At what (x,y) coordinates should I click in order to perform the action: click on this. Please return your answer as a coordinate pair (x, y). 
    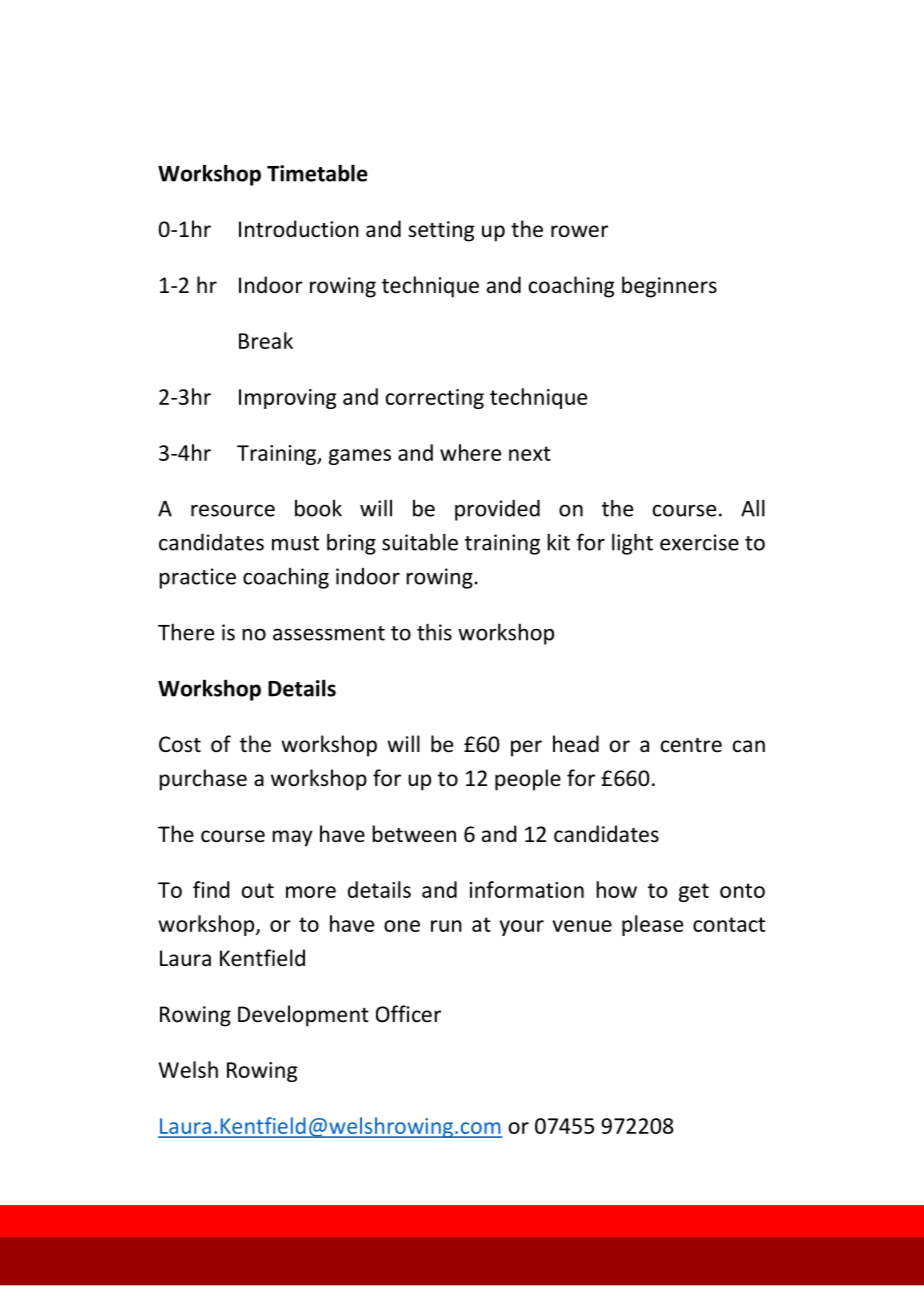
    Looking at the image, I should click on (434, 632).
